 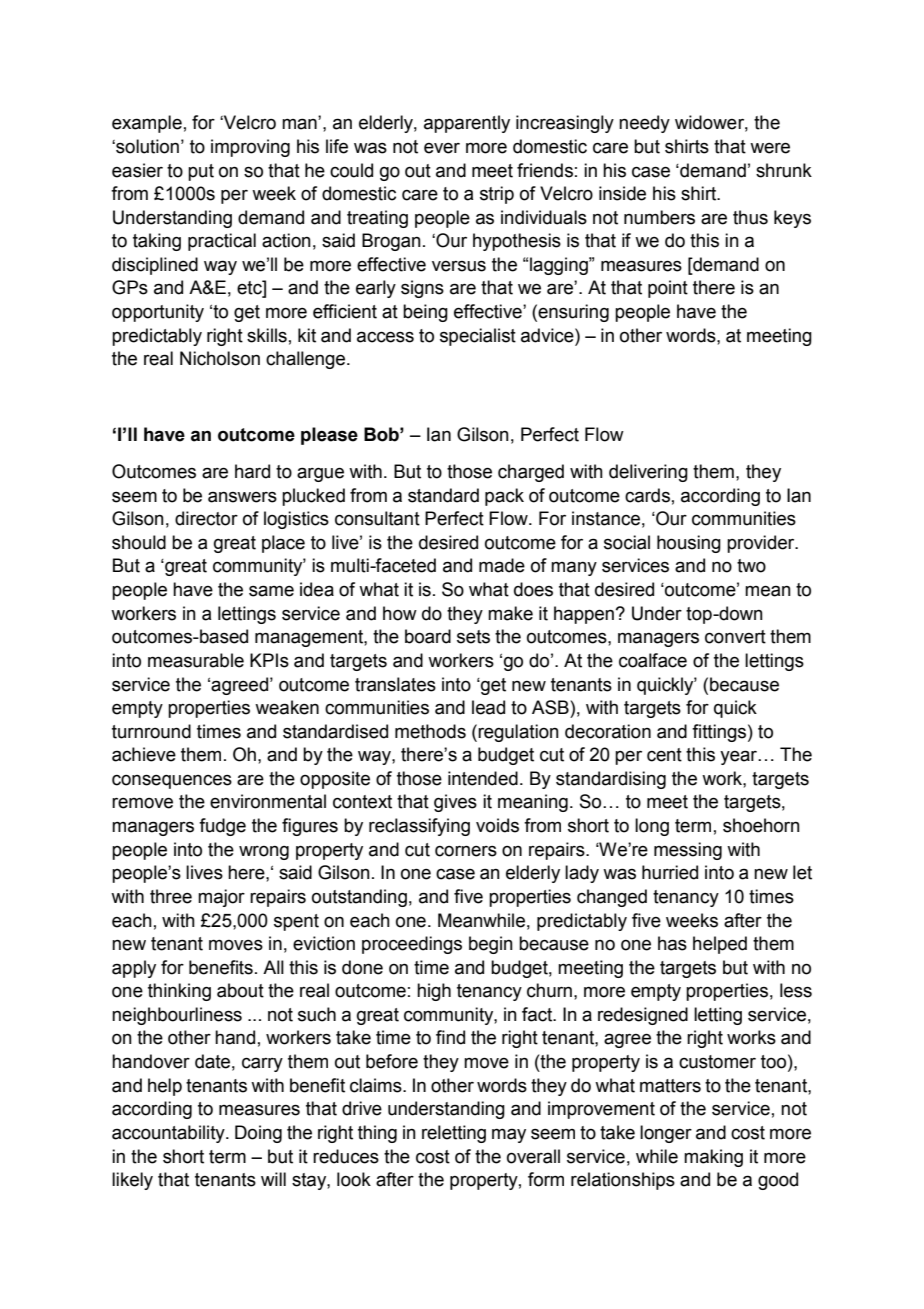 What do you see at coordinates (455, 803) in the screenshot?
I see `gives` at bounding box center [455, 803].
